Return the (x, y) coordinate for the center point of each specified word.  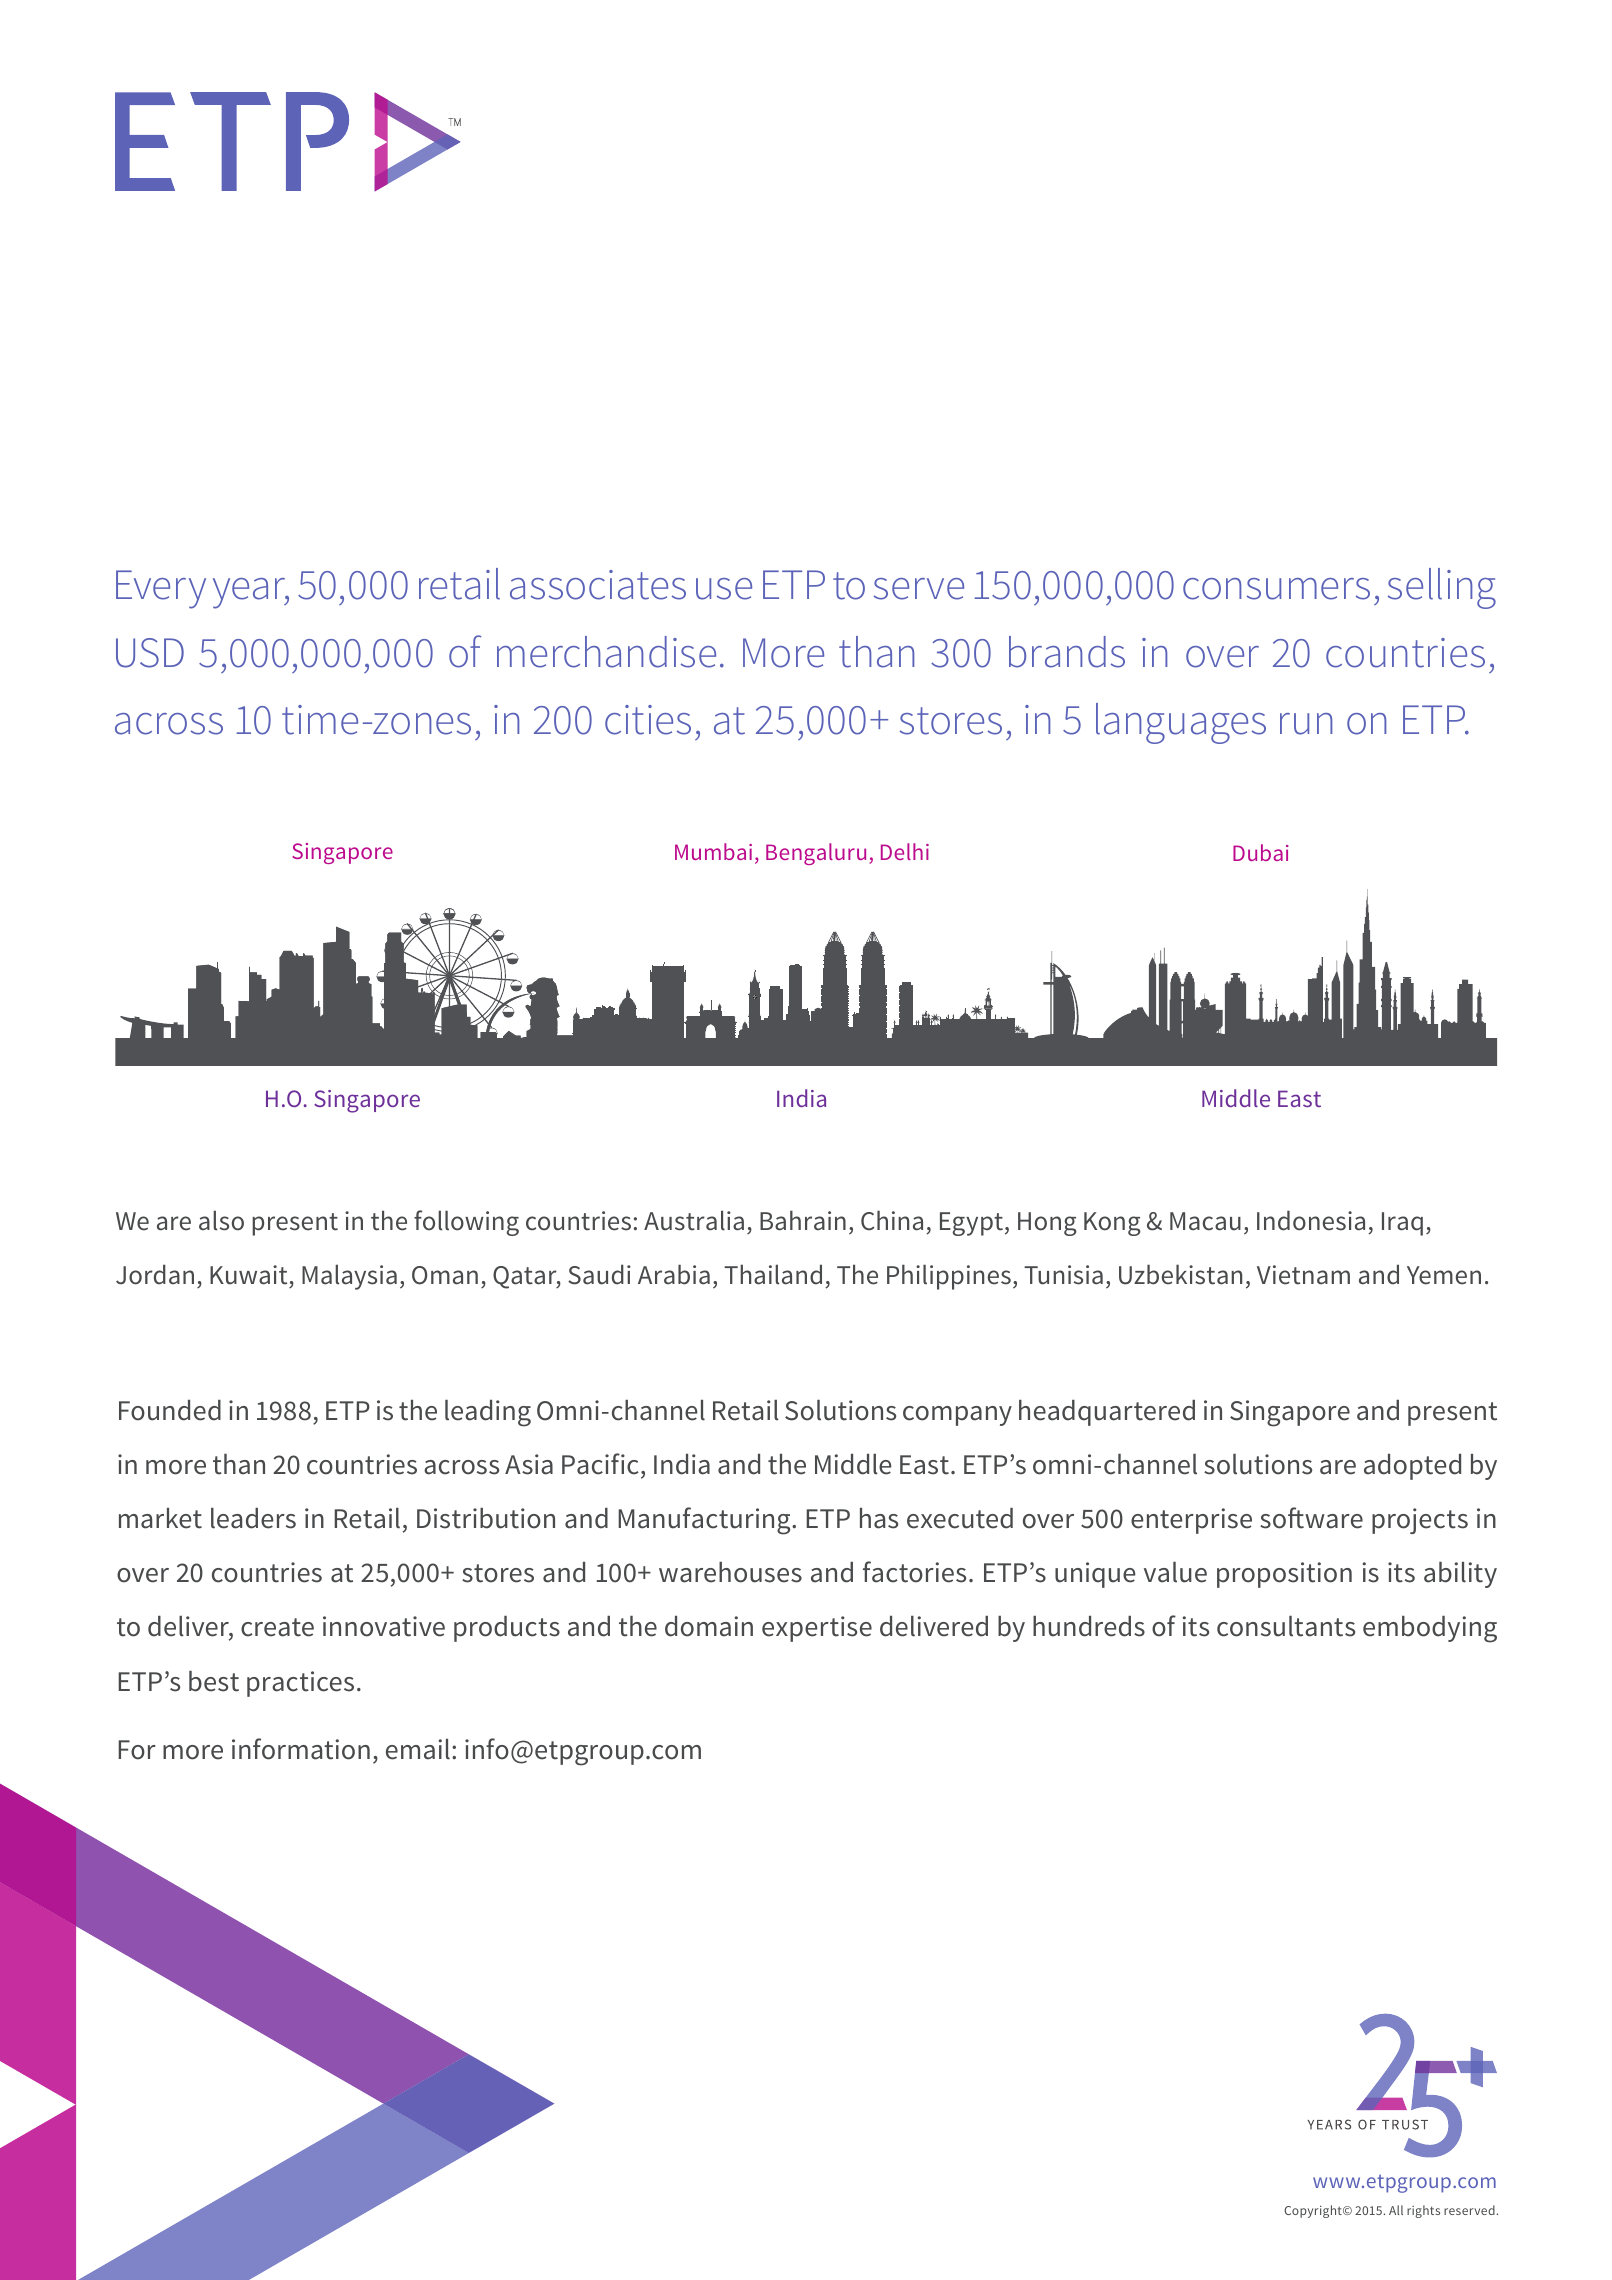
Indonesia (1311, 1220)
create (277, 1627)
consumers (1276, 589)
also (221, 1220)
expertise (817, 1629)
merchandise (606, 652)
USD (150, 653)
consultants (1286, 1626)
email (418, 1749)
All (1396, 2210)
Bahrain (803, 1220)
